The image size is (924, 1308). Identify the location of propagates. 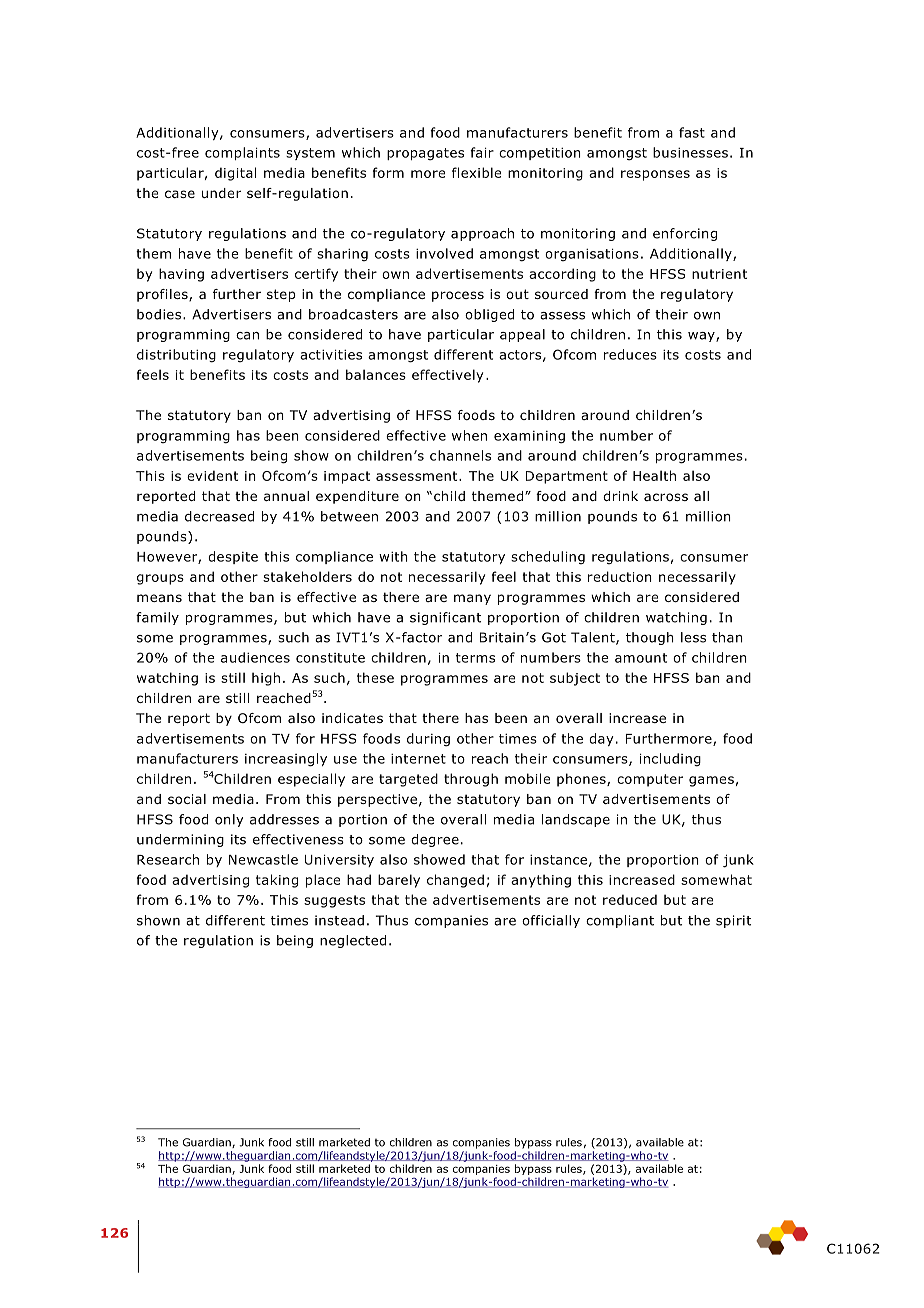
(425, 154).
